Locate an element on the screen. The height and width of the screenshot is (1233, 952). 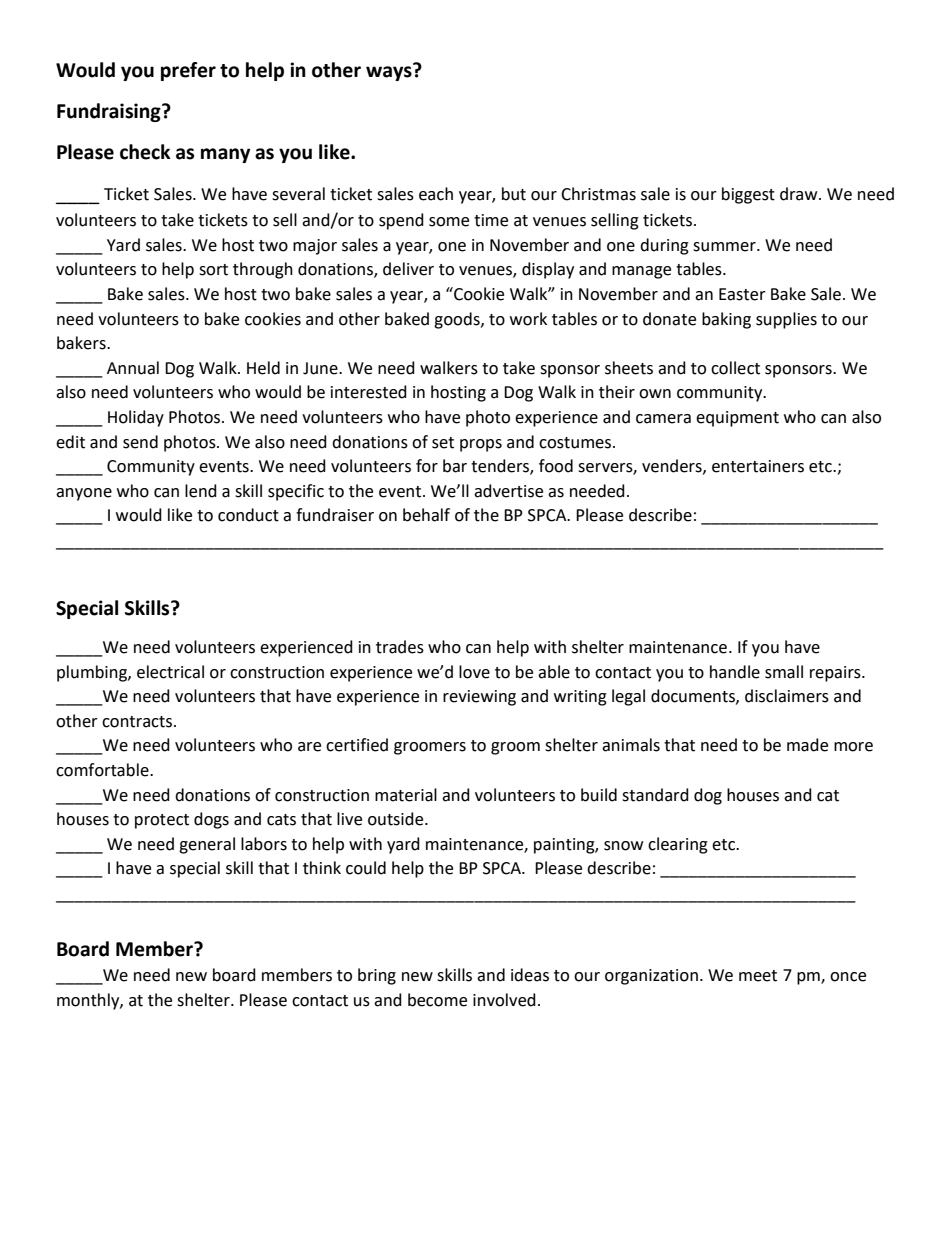
behalf is located at coordinates (426, 515).
